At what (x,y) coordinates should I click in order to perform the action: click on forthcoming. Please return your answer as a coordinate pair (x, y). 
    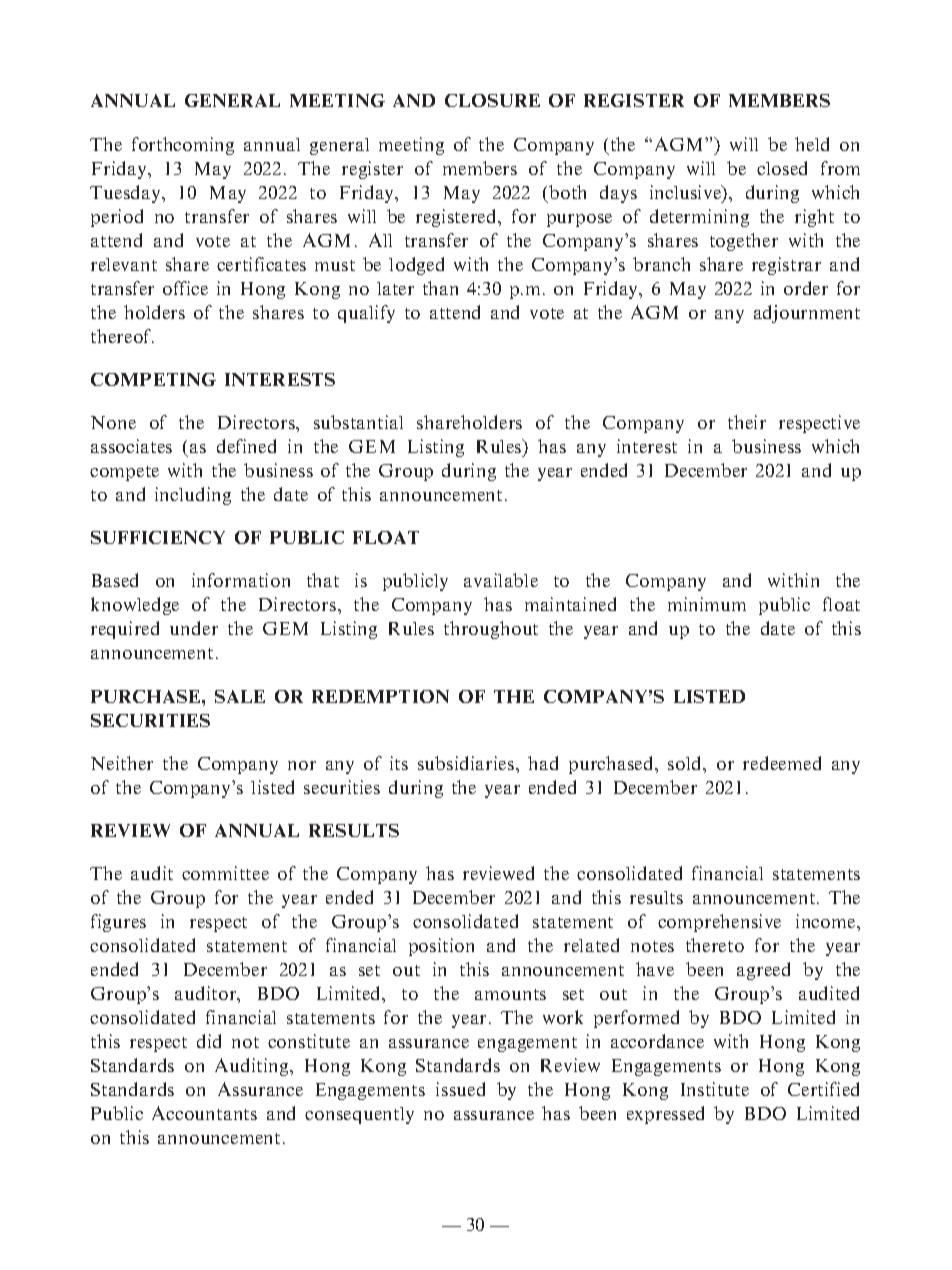
    Looking at the image, I should click on (183, 146).
